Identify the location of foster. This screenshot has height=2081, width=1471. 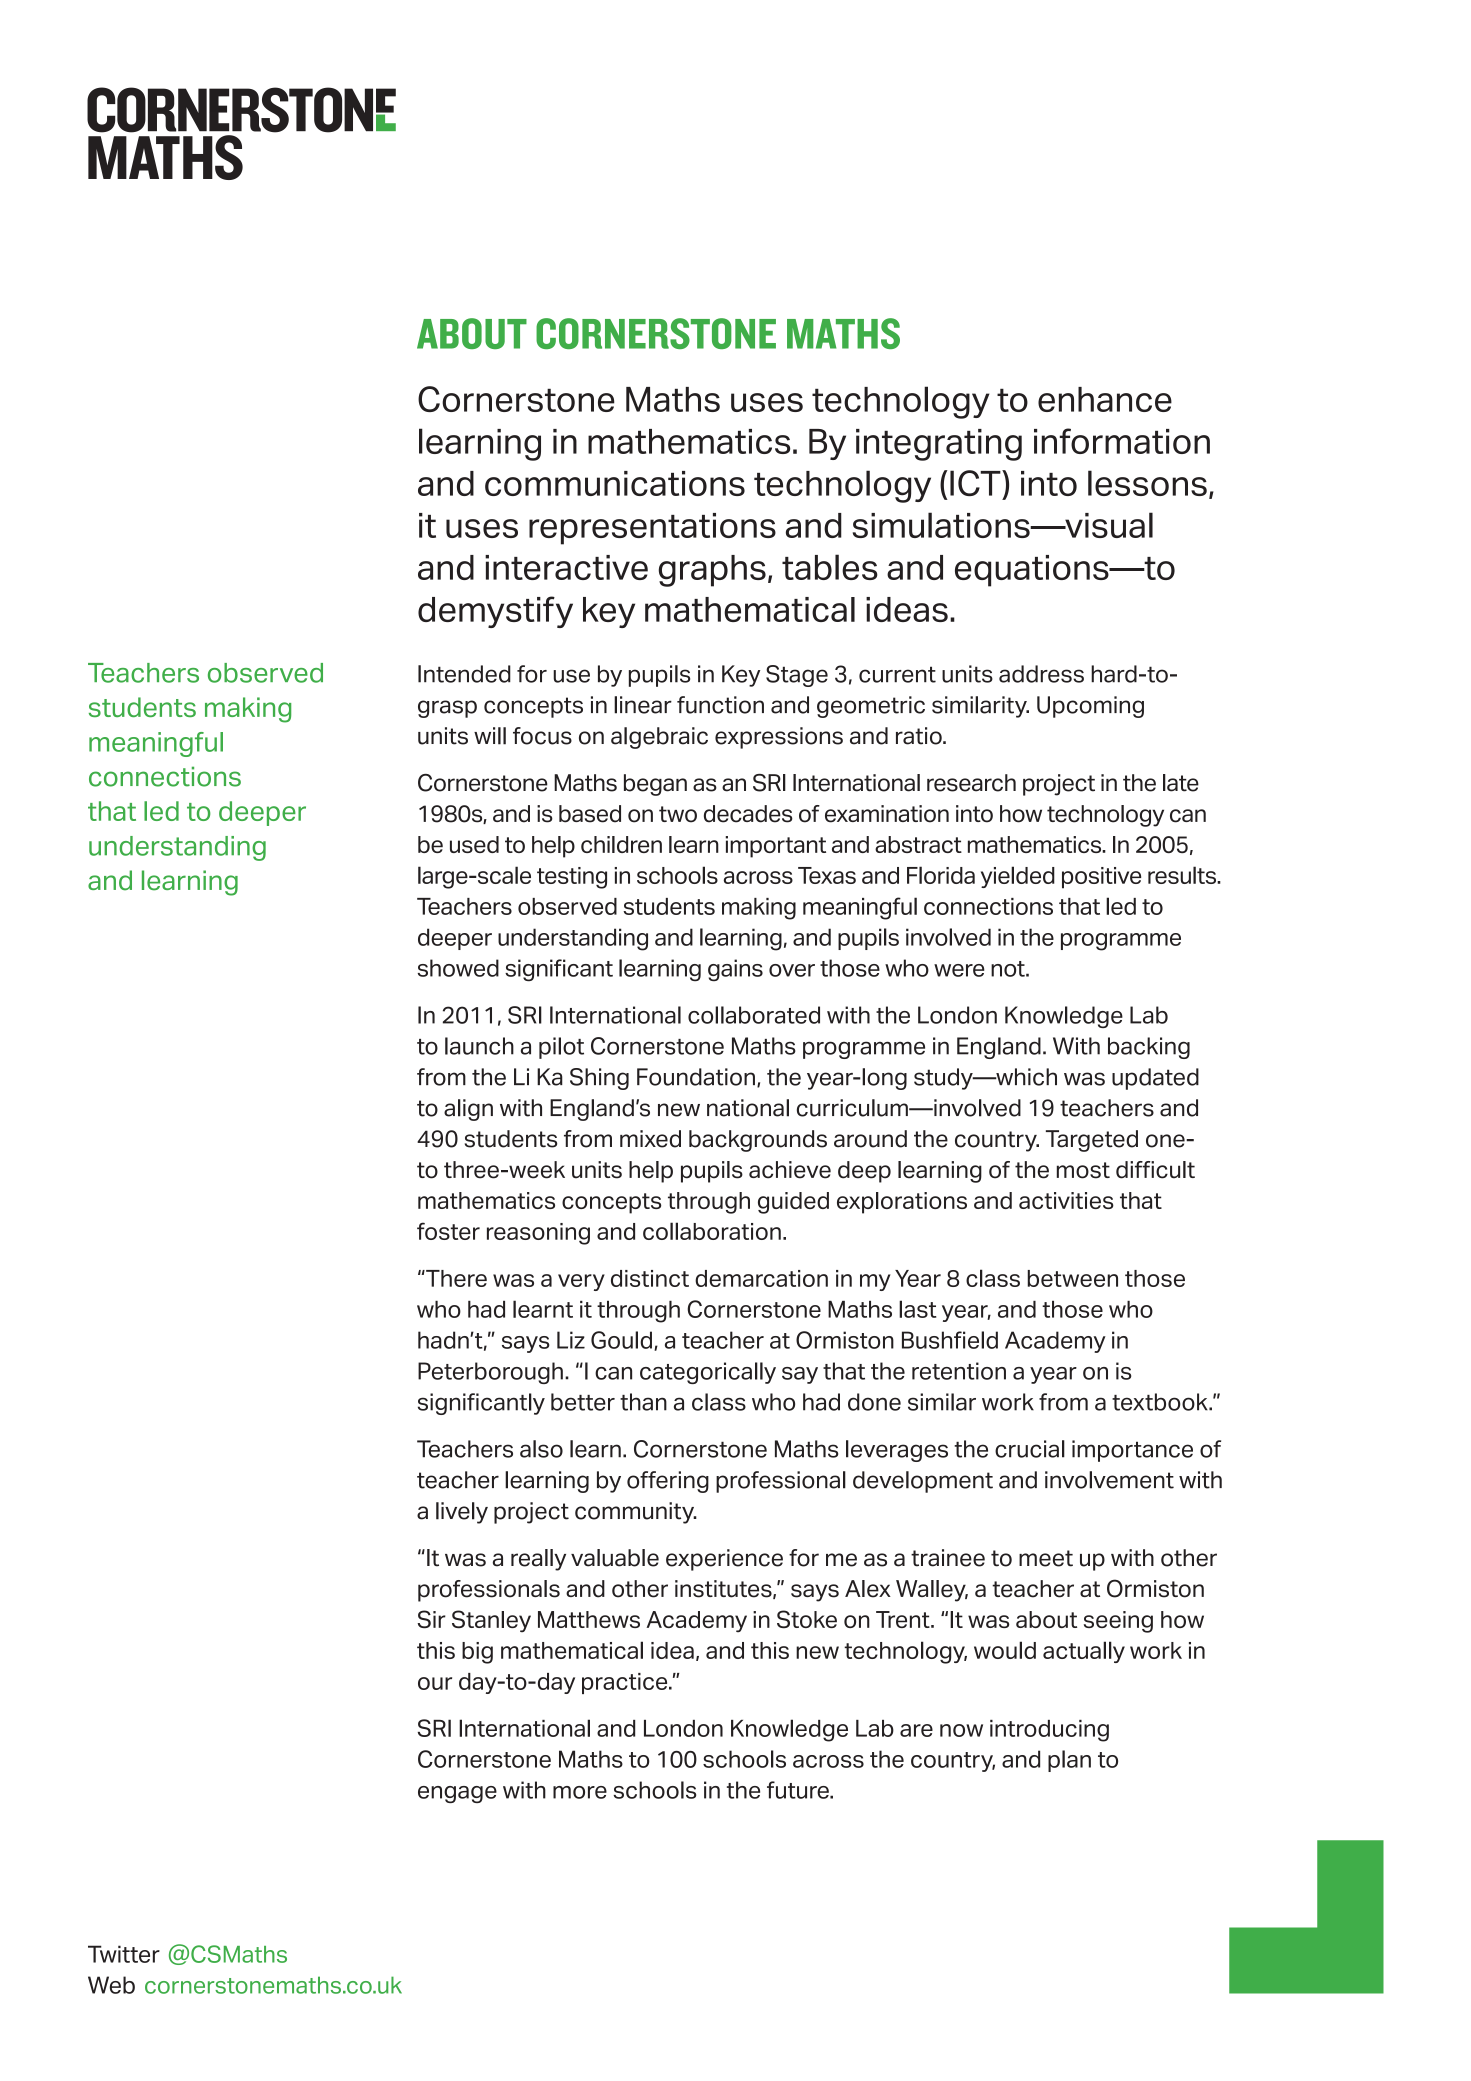
(448, 1231).
